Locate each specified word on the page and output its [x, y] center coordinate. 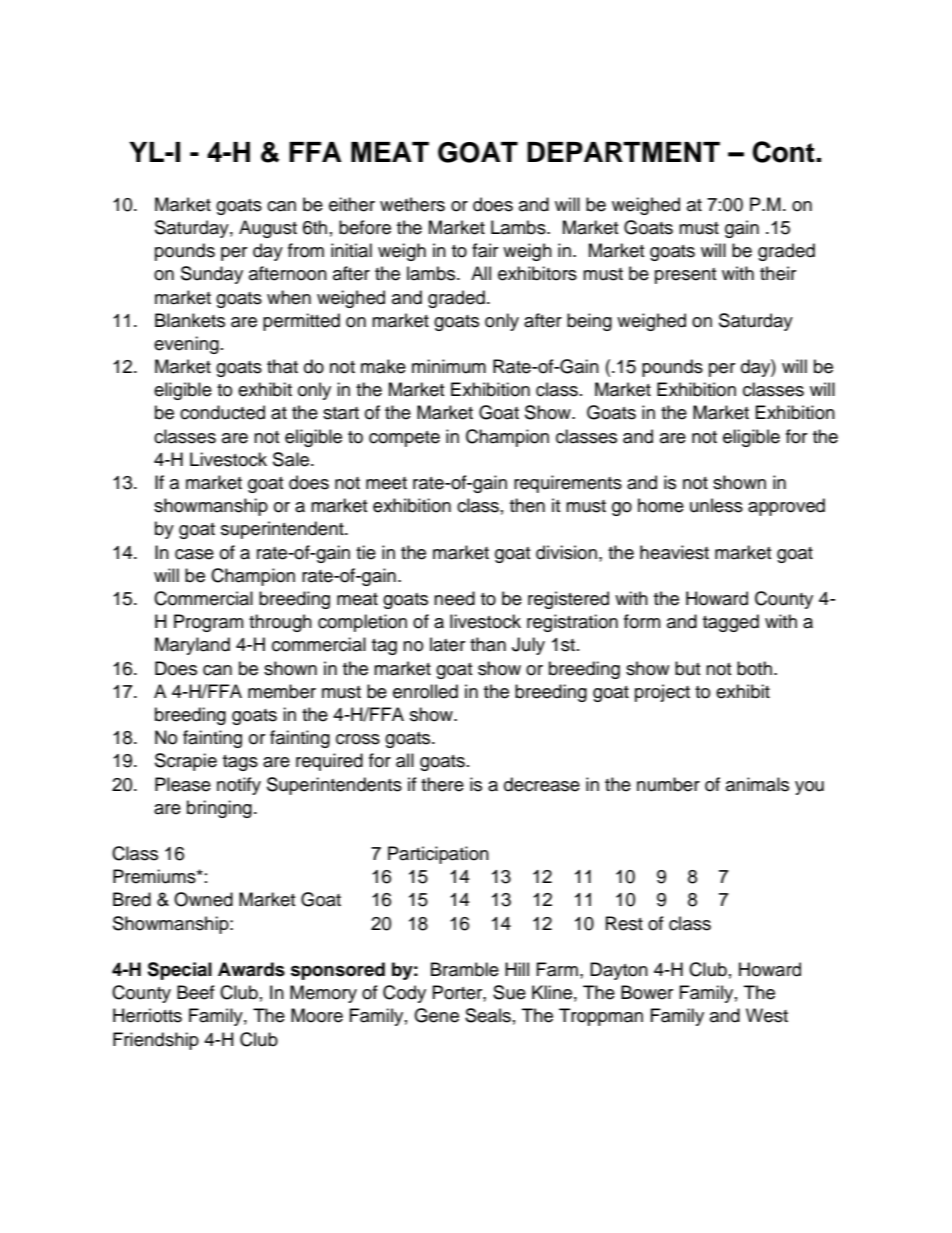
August [268, 229]
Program [208, 623]
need [454, 598]
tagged [731, 623]
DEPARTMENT [623, 152]
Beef [196, 992]
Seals [488, 1015]
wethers [412, 204]
